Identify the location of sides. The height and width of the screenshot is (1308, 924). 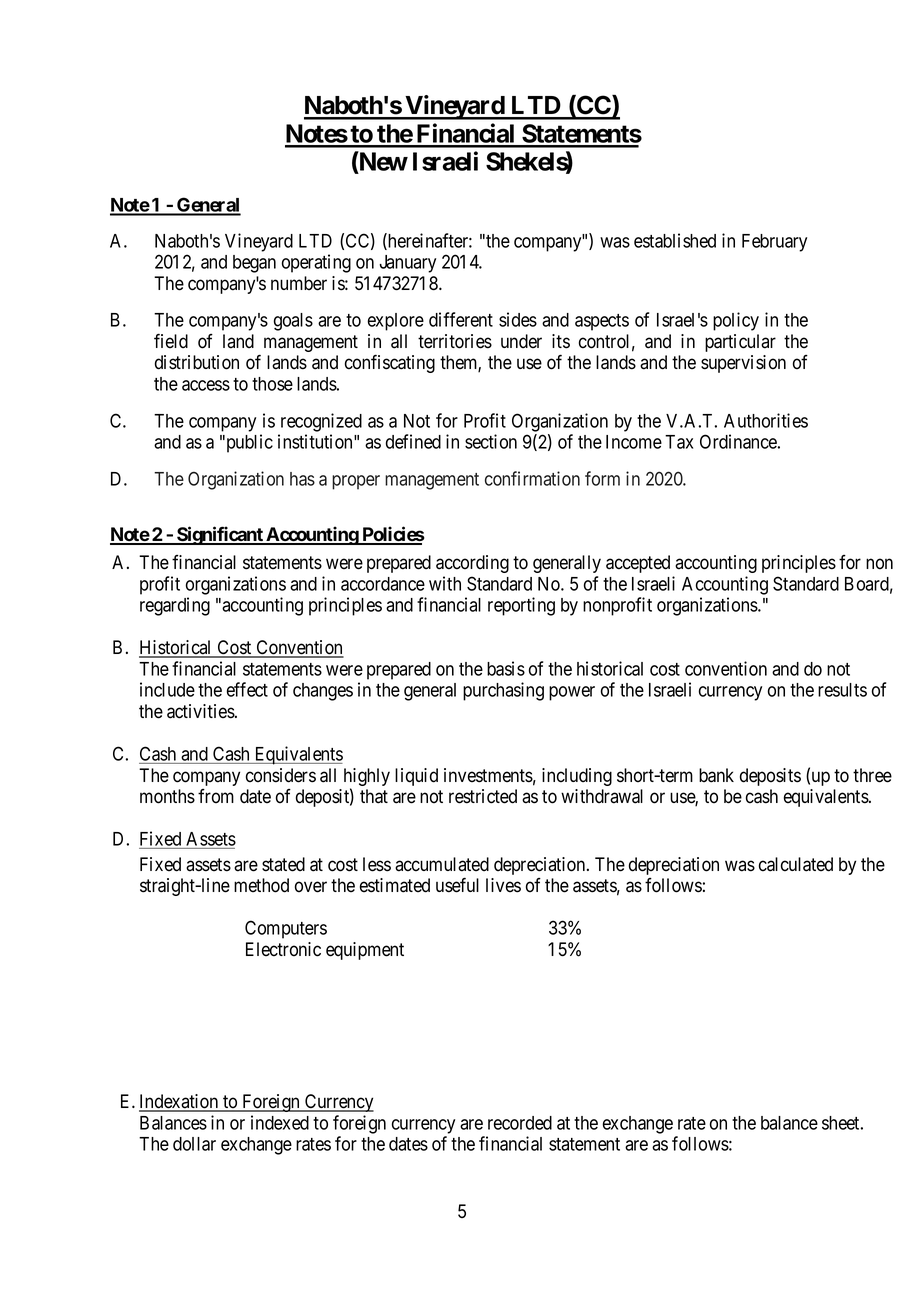
(518, 319).
